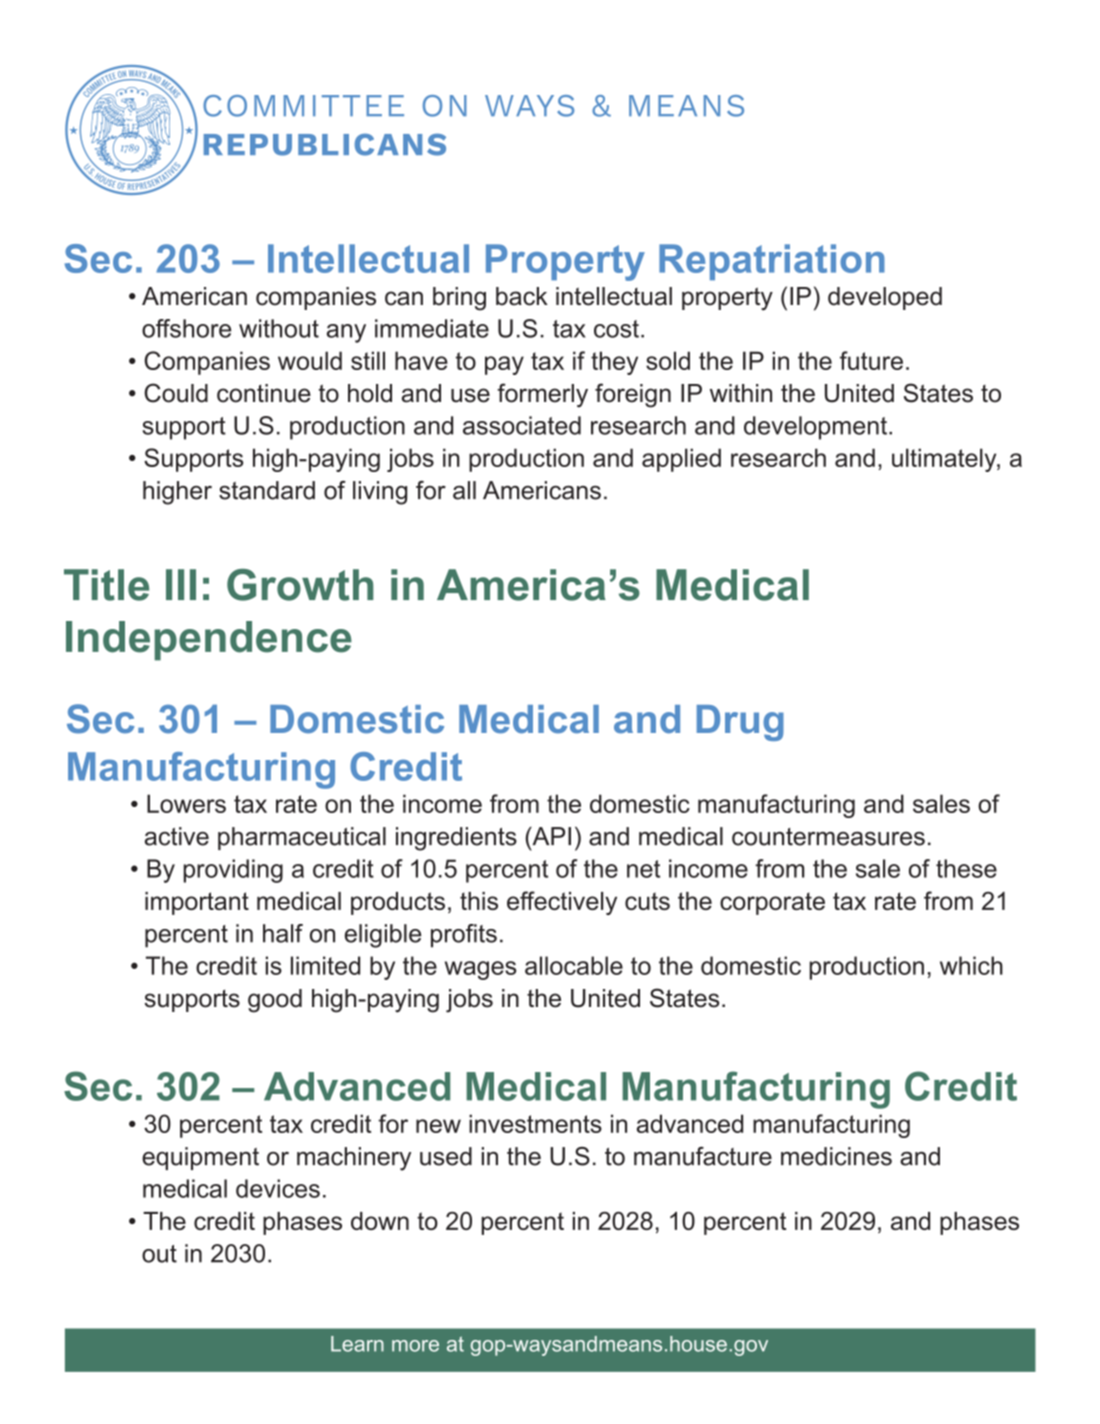  I want to click on effectively, so click(562, 903).
